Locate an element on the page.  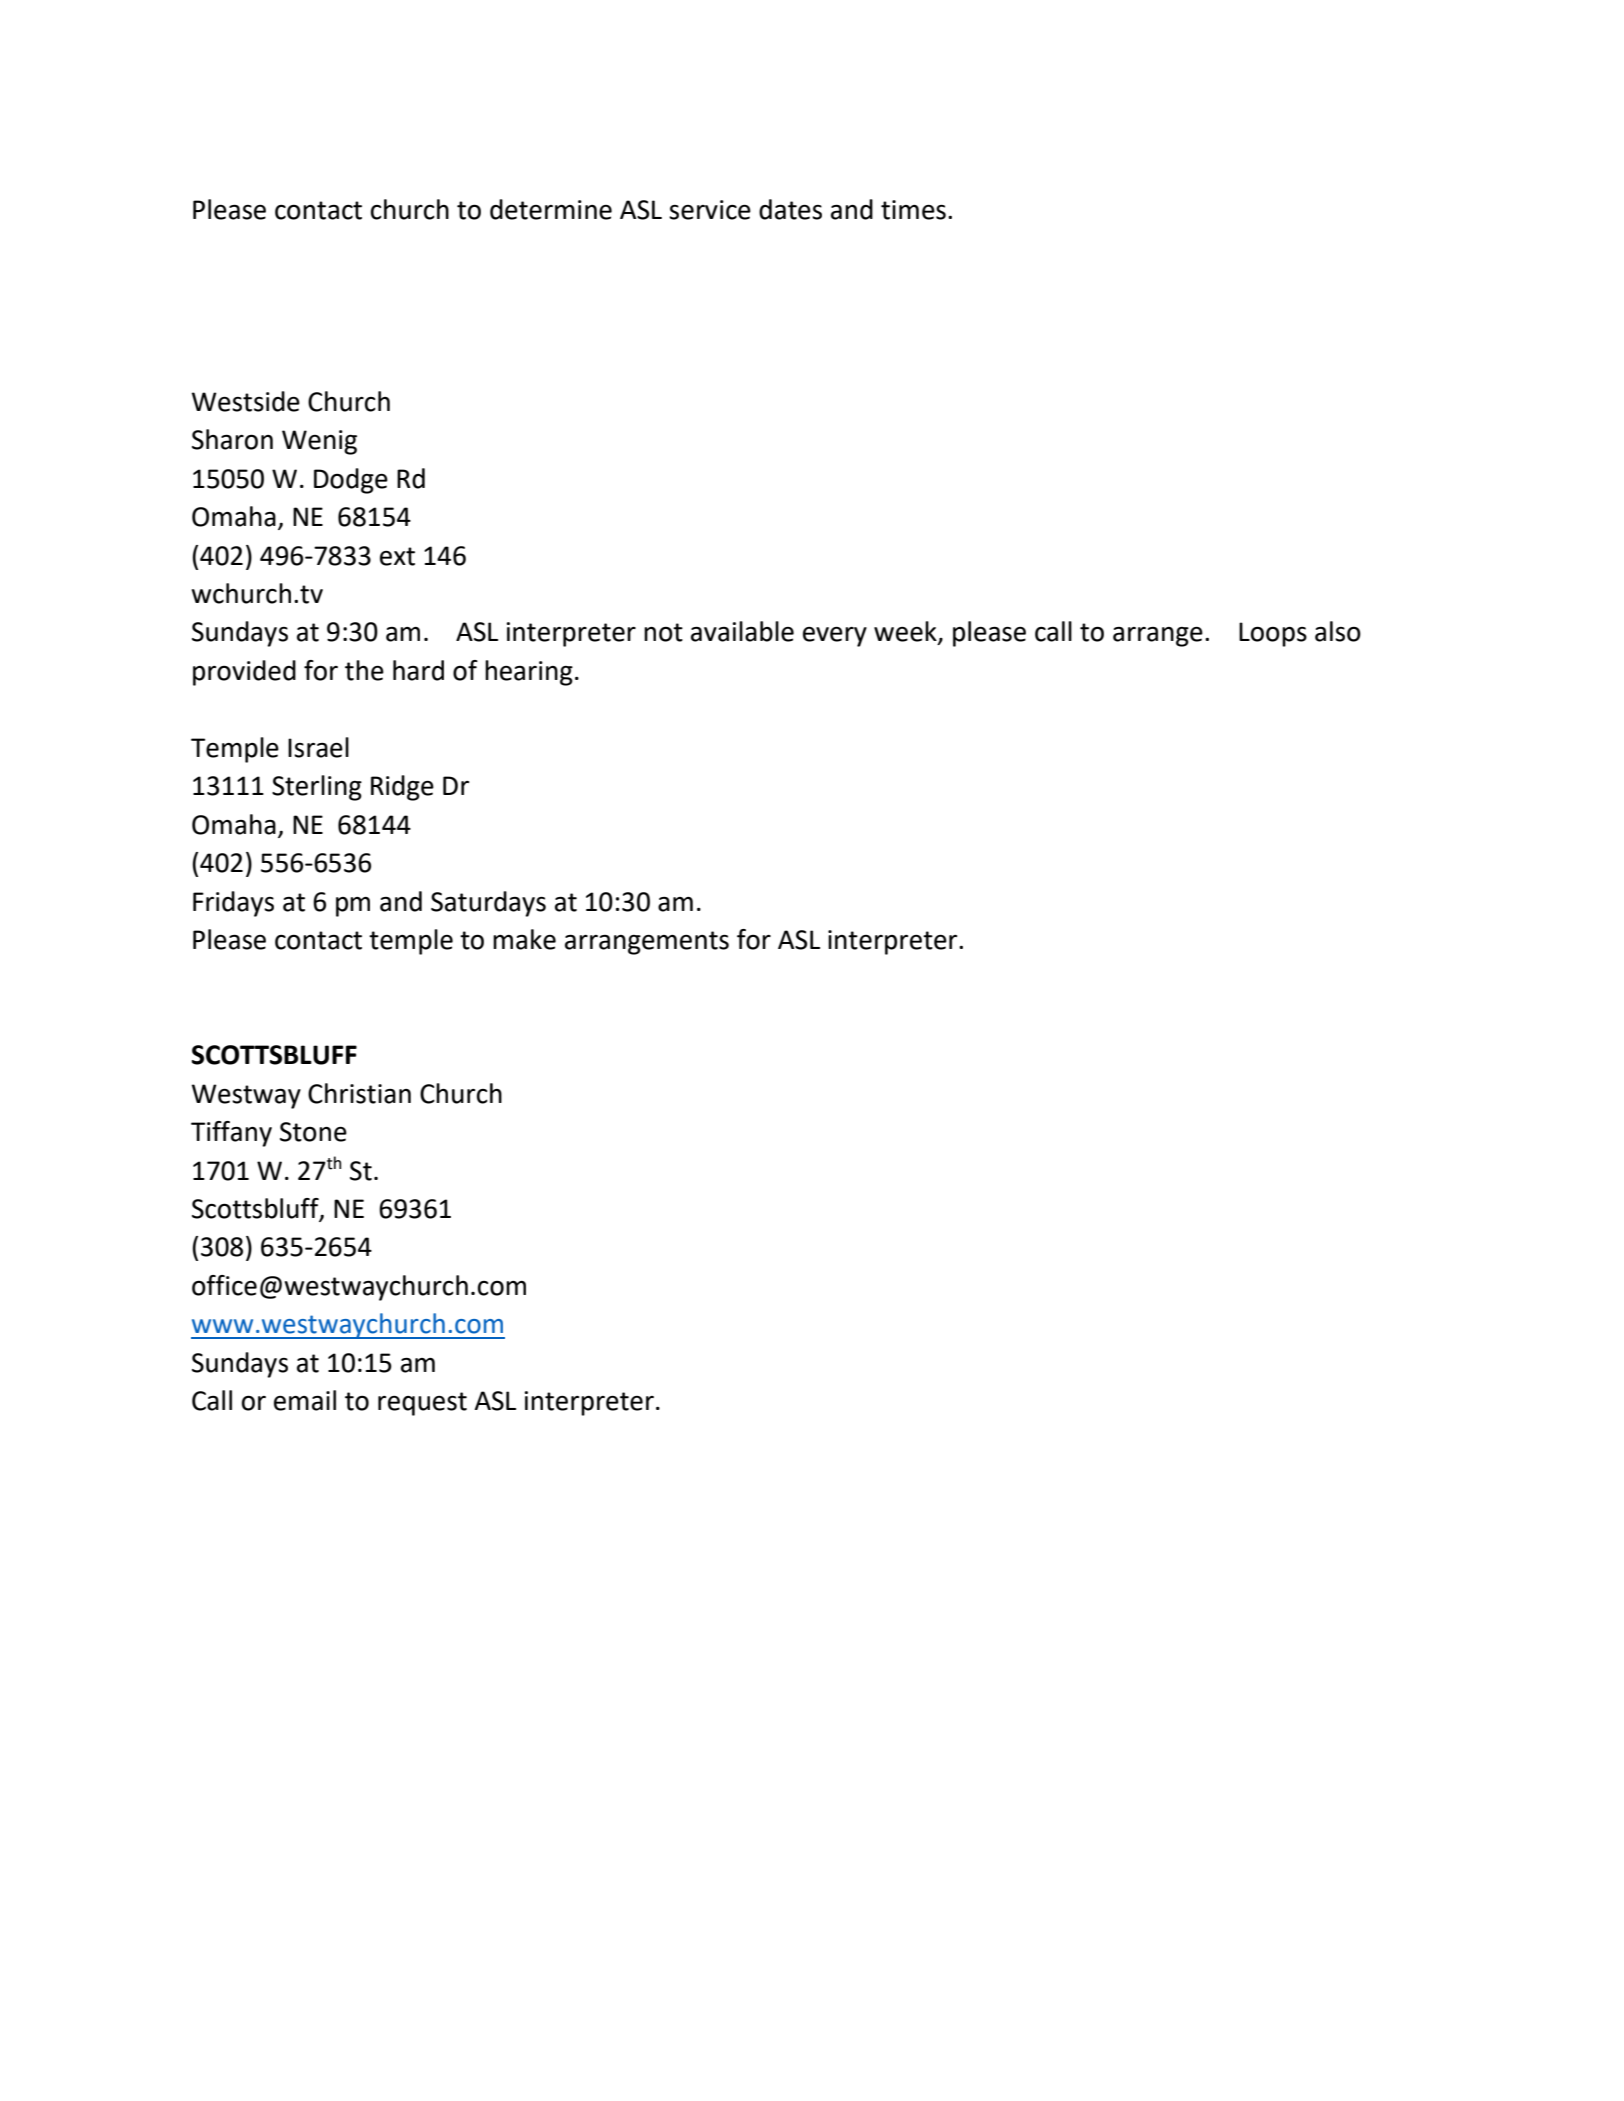
dates is located at coordinates (790, 209).
